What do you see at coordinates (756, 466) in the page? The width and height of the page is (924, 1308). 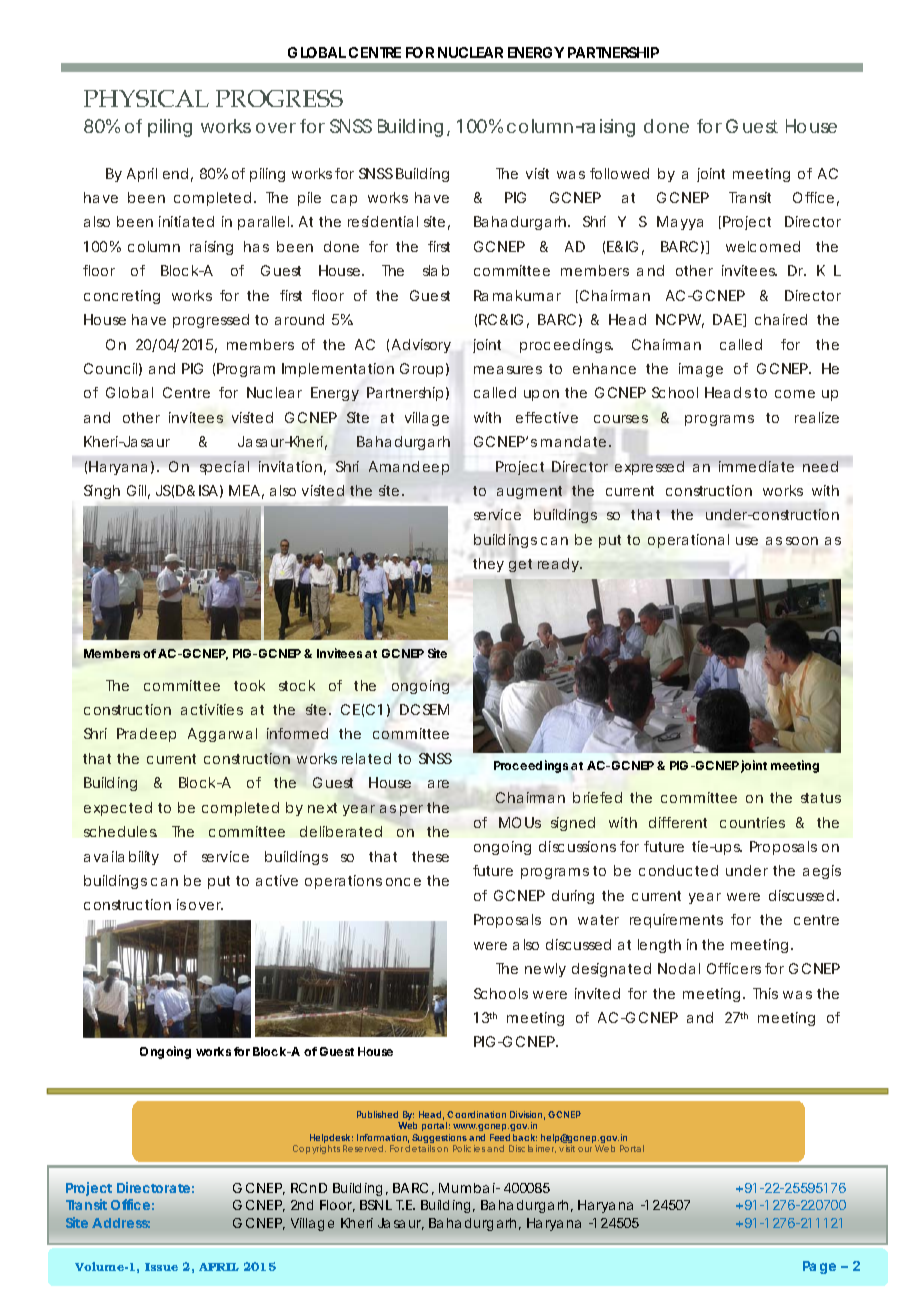 I see `immediate` at bounding box center [756, 466].
